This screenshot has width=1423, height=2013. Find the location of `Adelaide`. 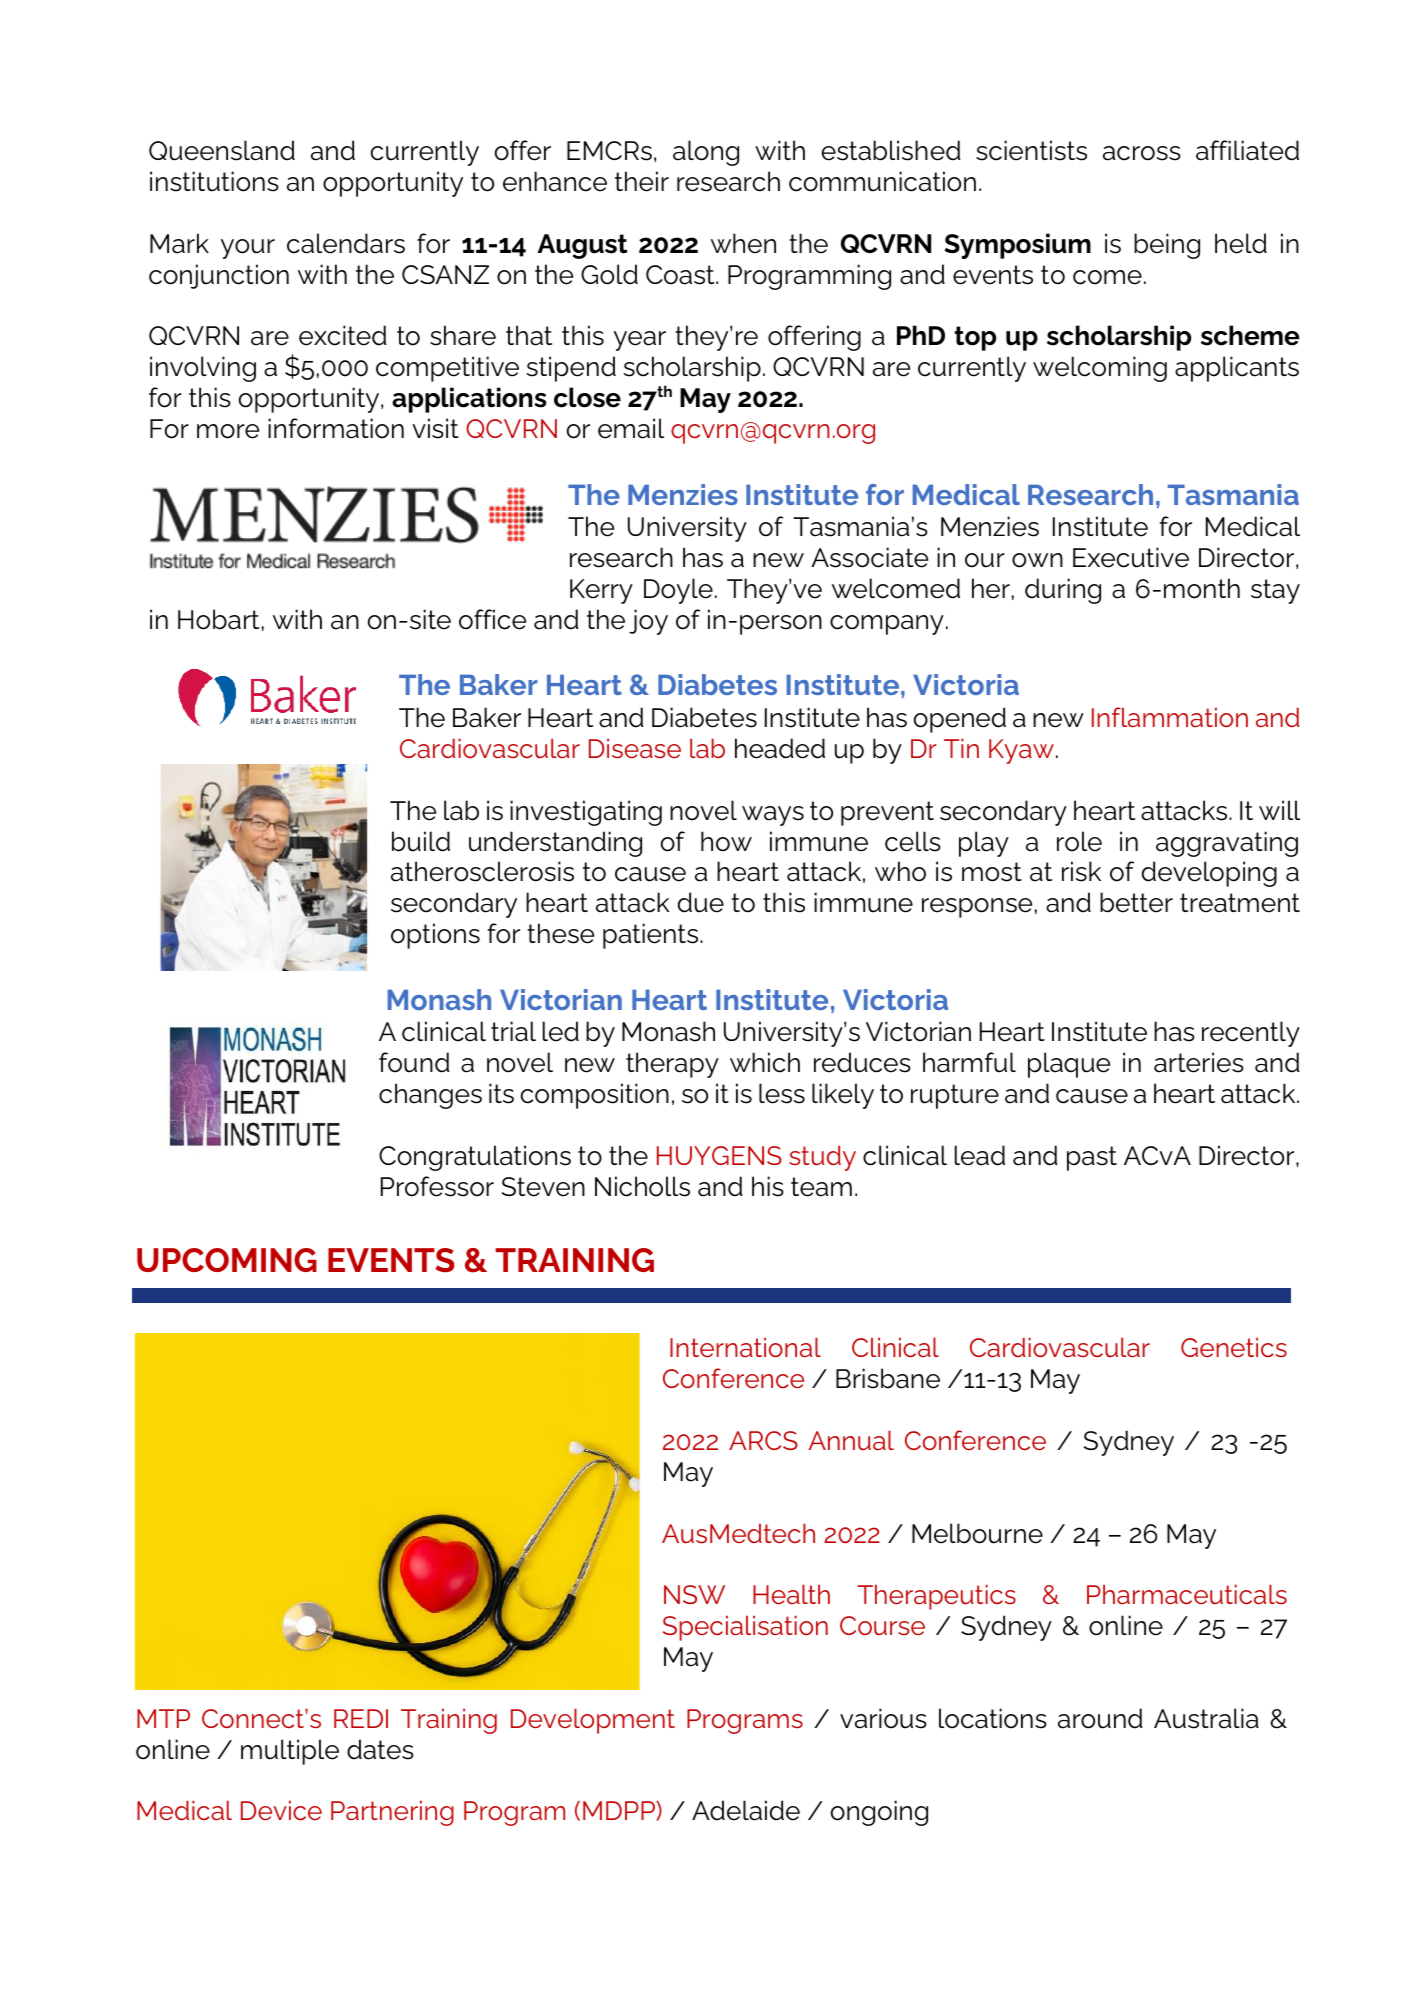

Adelaide is located at coordinates (746, 1810).
